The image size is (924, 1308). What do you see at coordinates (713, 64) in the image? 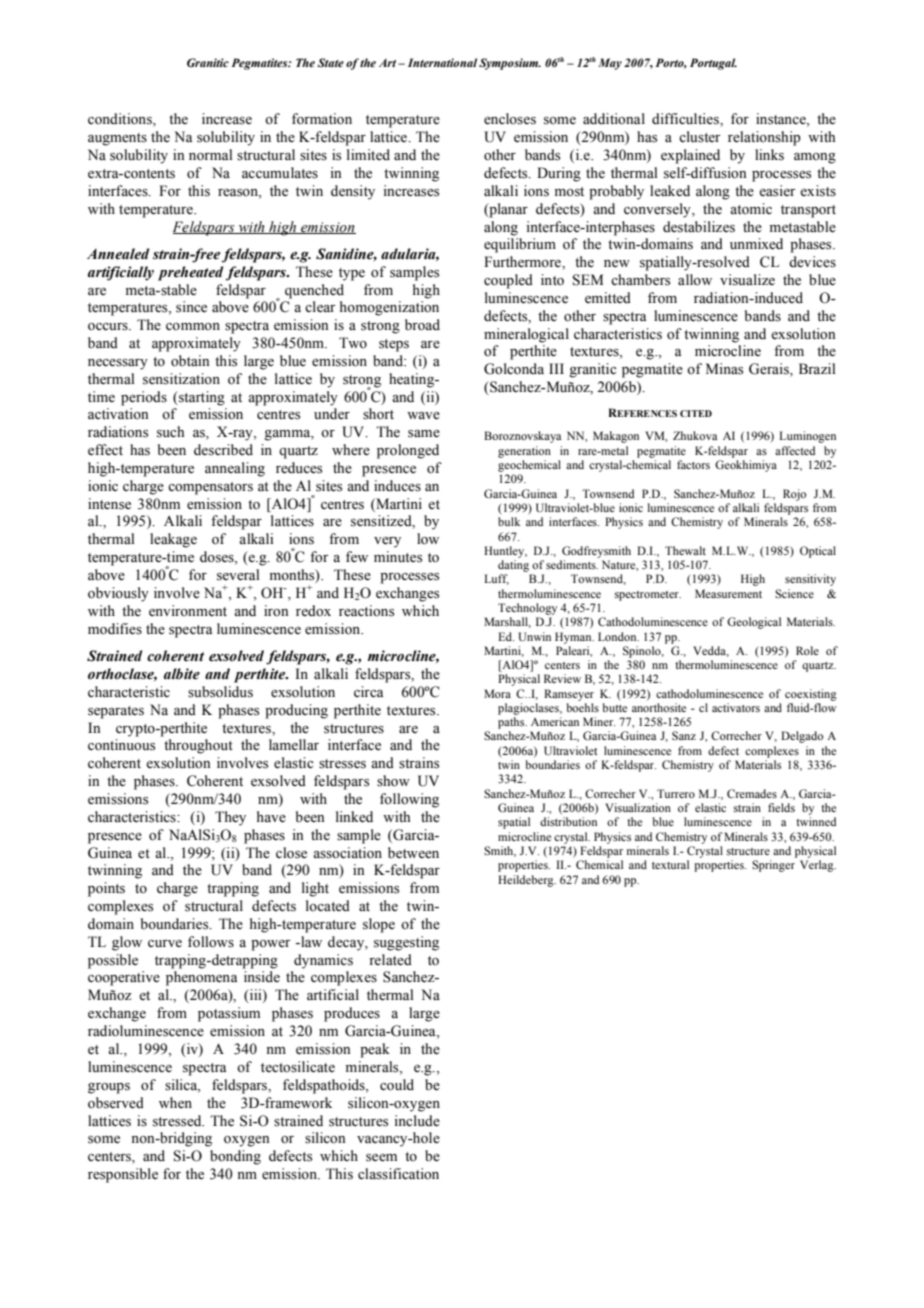
I see `Portugal` at bounding box center [713, 64].
